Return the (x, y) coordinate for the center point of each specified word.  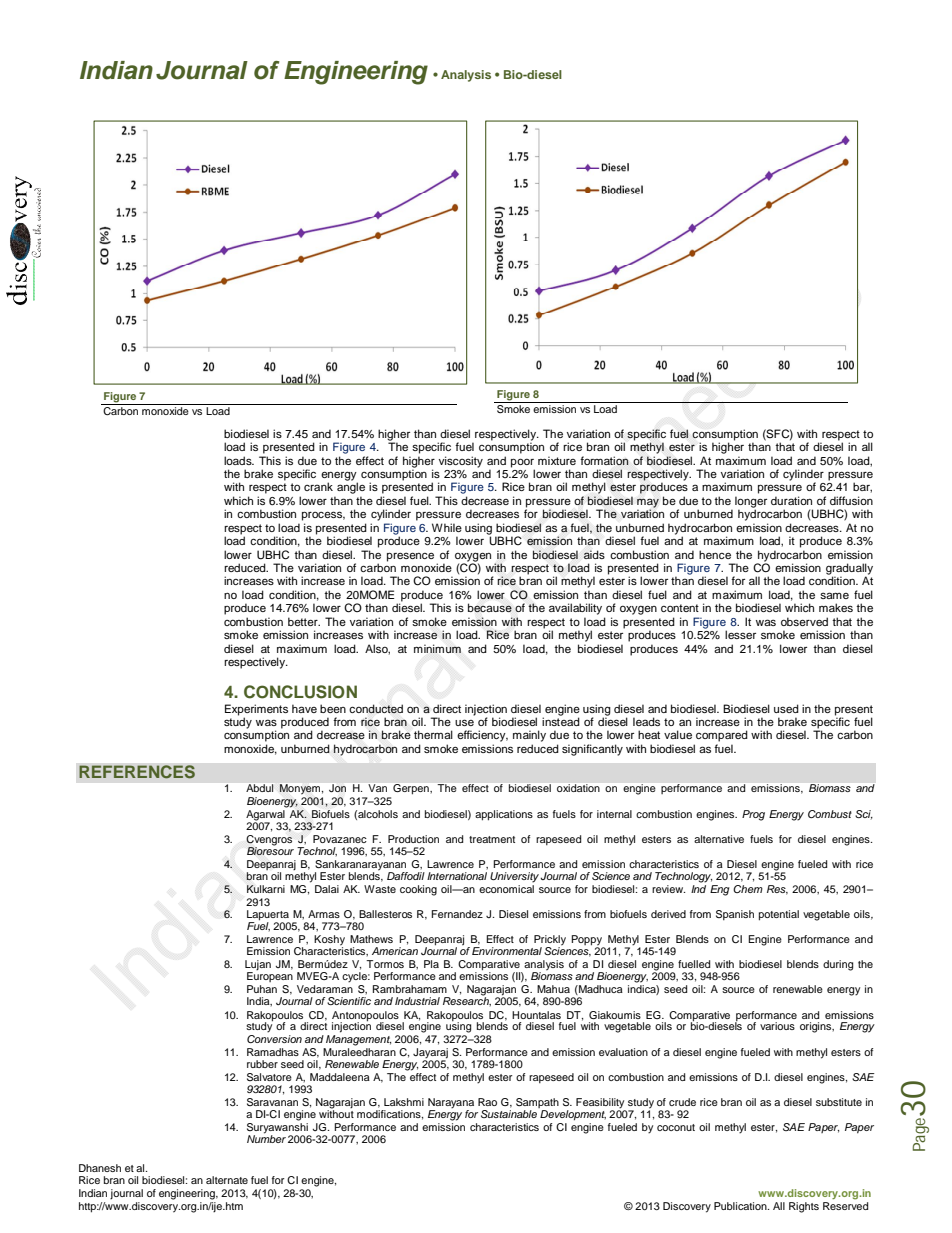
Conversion (274, 1039)
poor (523, 464)
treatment (492, 839)
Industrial (417, 1001)
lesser (740, 634)
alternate (227, 1180)
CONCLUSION (300, 692)
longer (751, 503)
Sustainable (509, 1114)
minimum (437, 648)
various (777, 1026)
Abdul (259, 788)
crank (318, 486)
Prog (753, 815)
